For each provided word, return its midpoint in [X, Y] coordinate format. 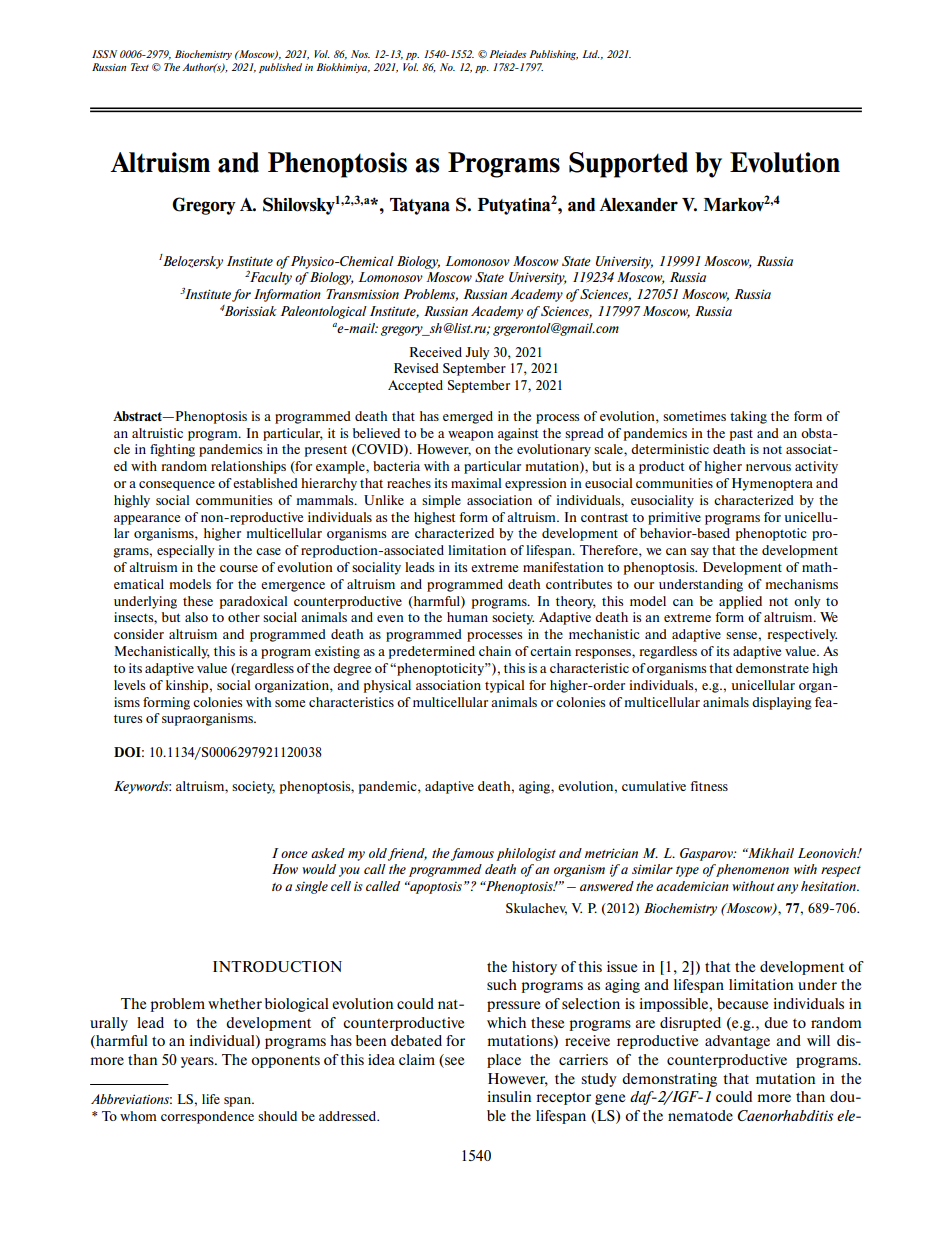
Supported [628, 165]
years [198, 1062]
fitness [709, 786]
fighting [172, 450]
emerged [468, 417]
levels [130, 685]
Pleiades [508, 54]
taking [748, 417]
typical [505, 686]
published [280, 68]
